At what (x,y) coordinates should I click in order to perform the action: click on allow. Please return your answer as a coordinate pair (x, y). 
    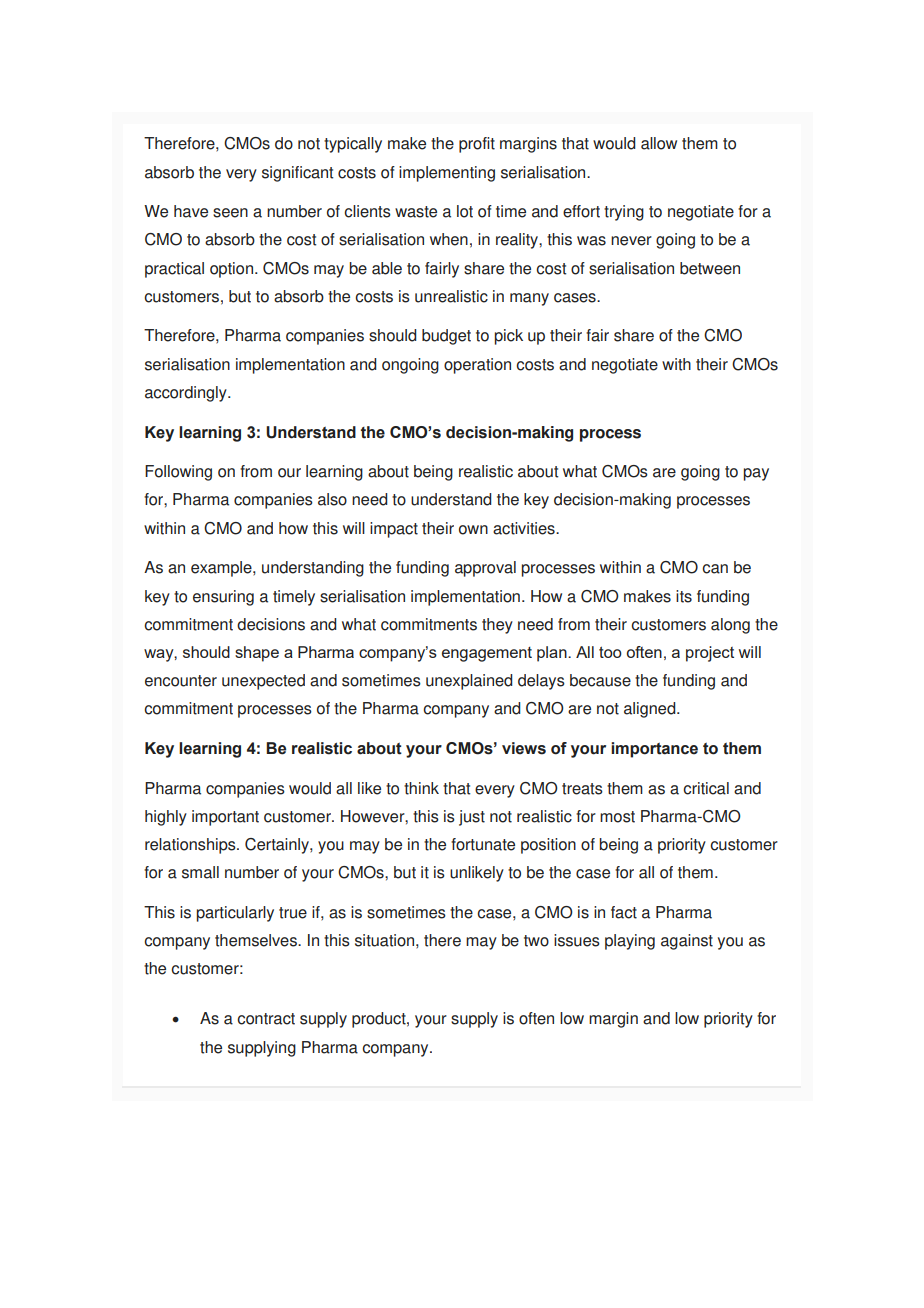
    Looking at the image, I should click on (659, 143).
